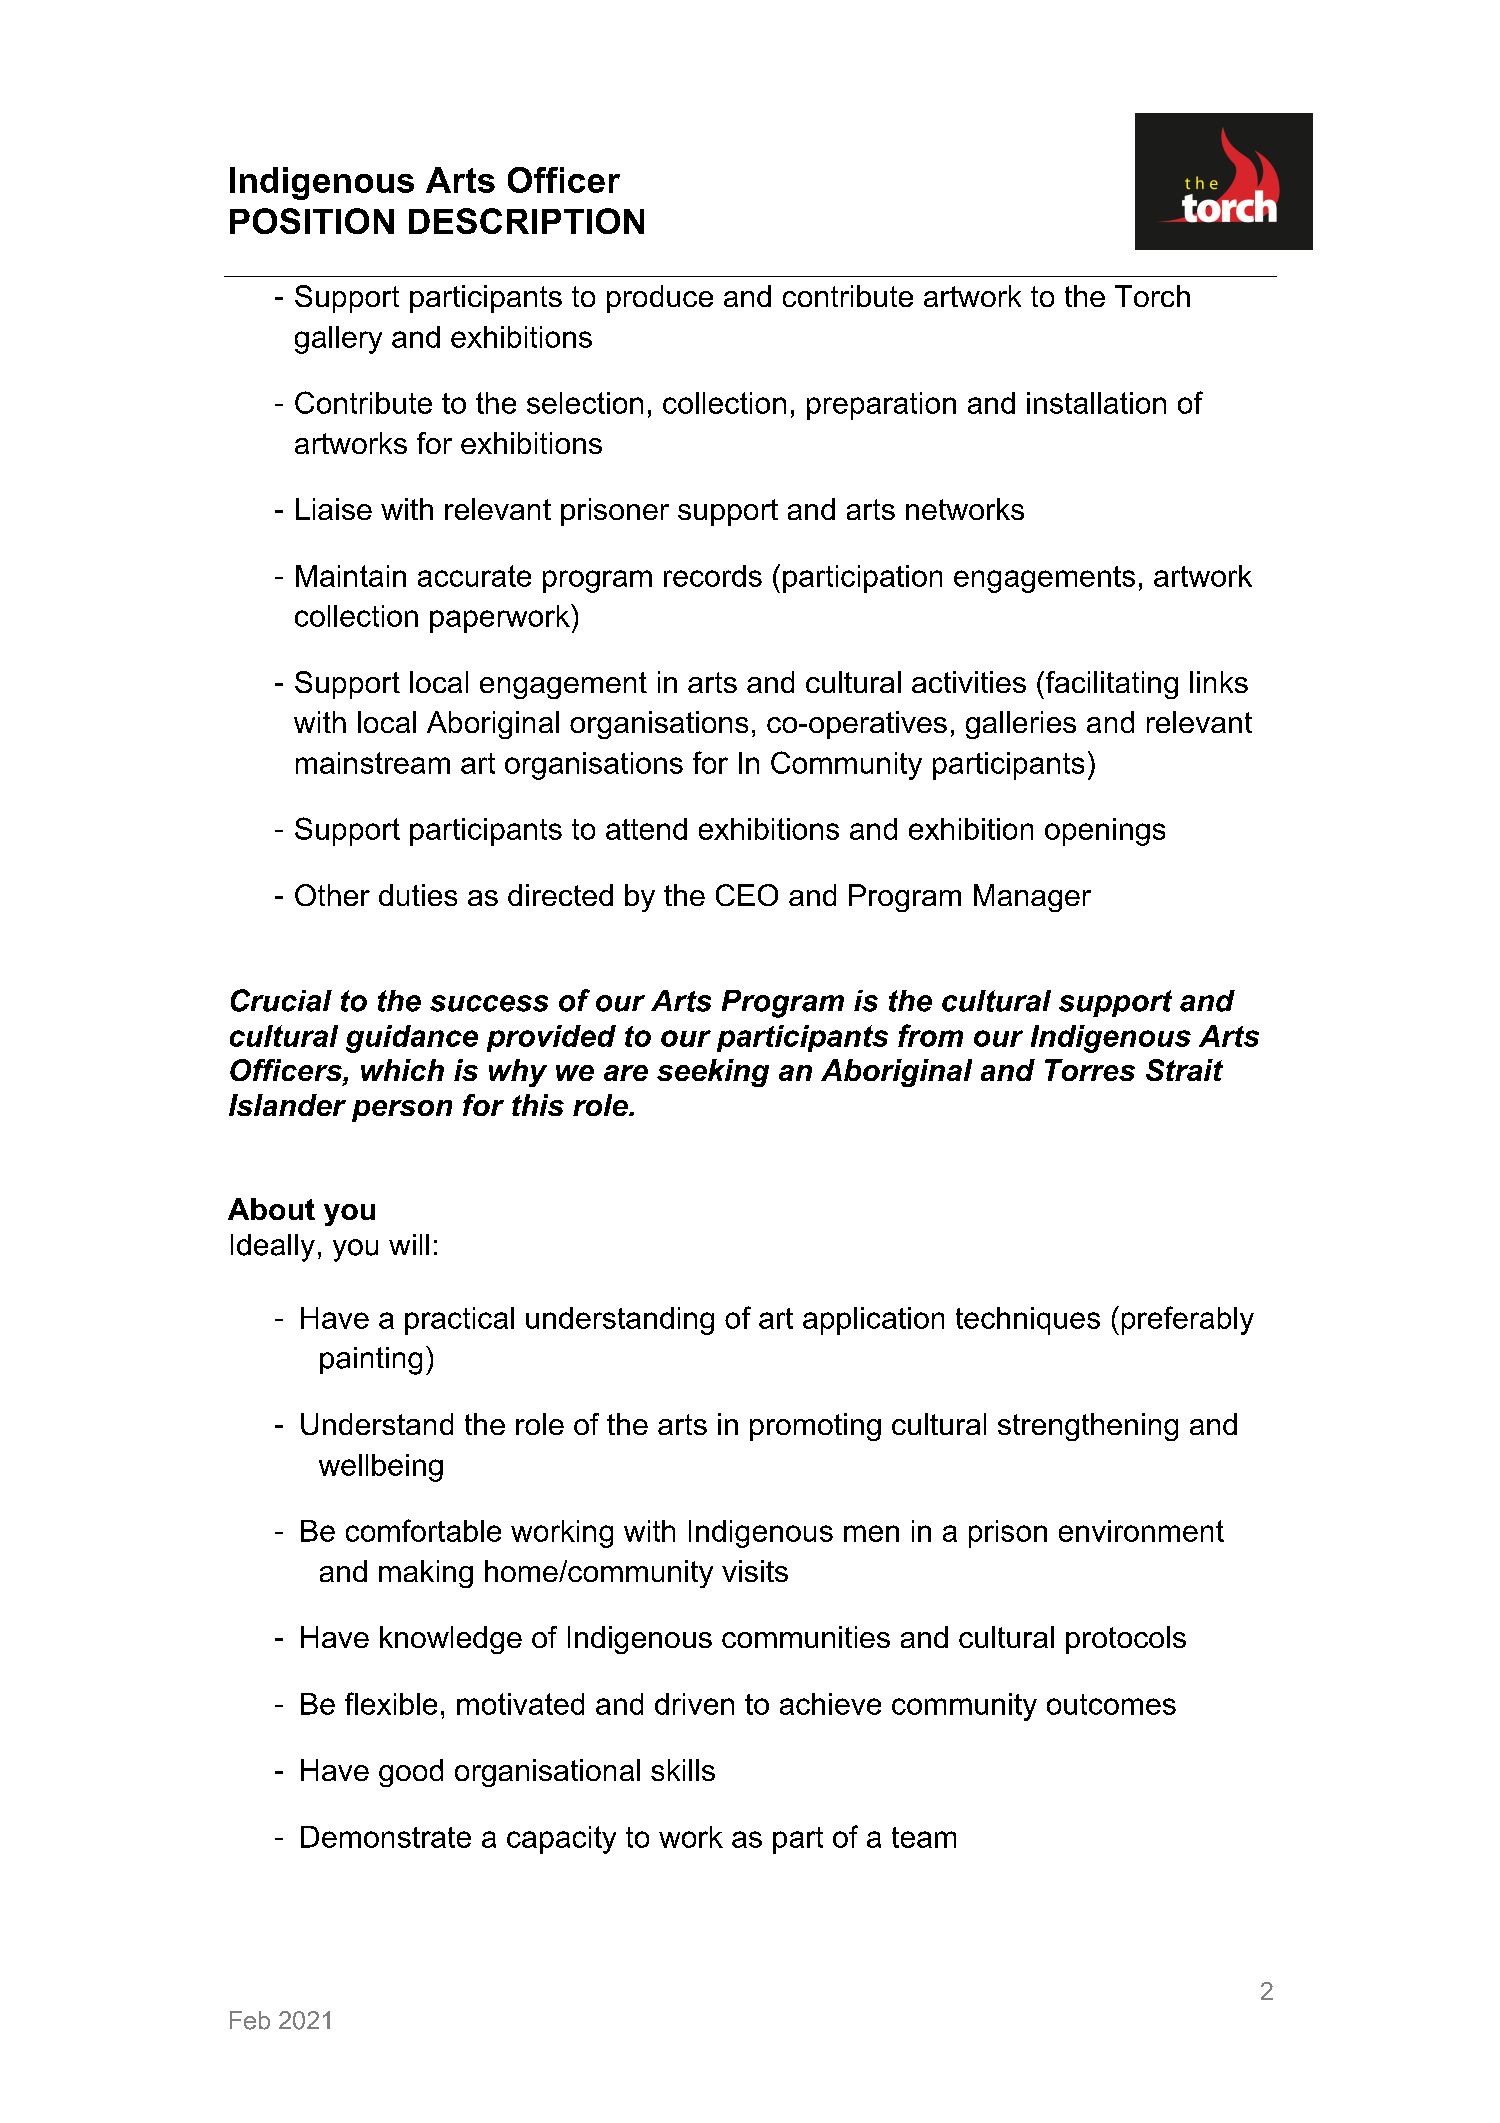 Image resolution: width=1500 pixels, height=2123 pixels. I want to click on Torres, so click(1090, 1070).
